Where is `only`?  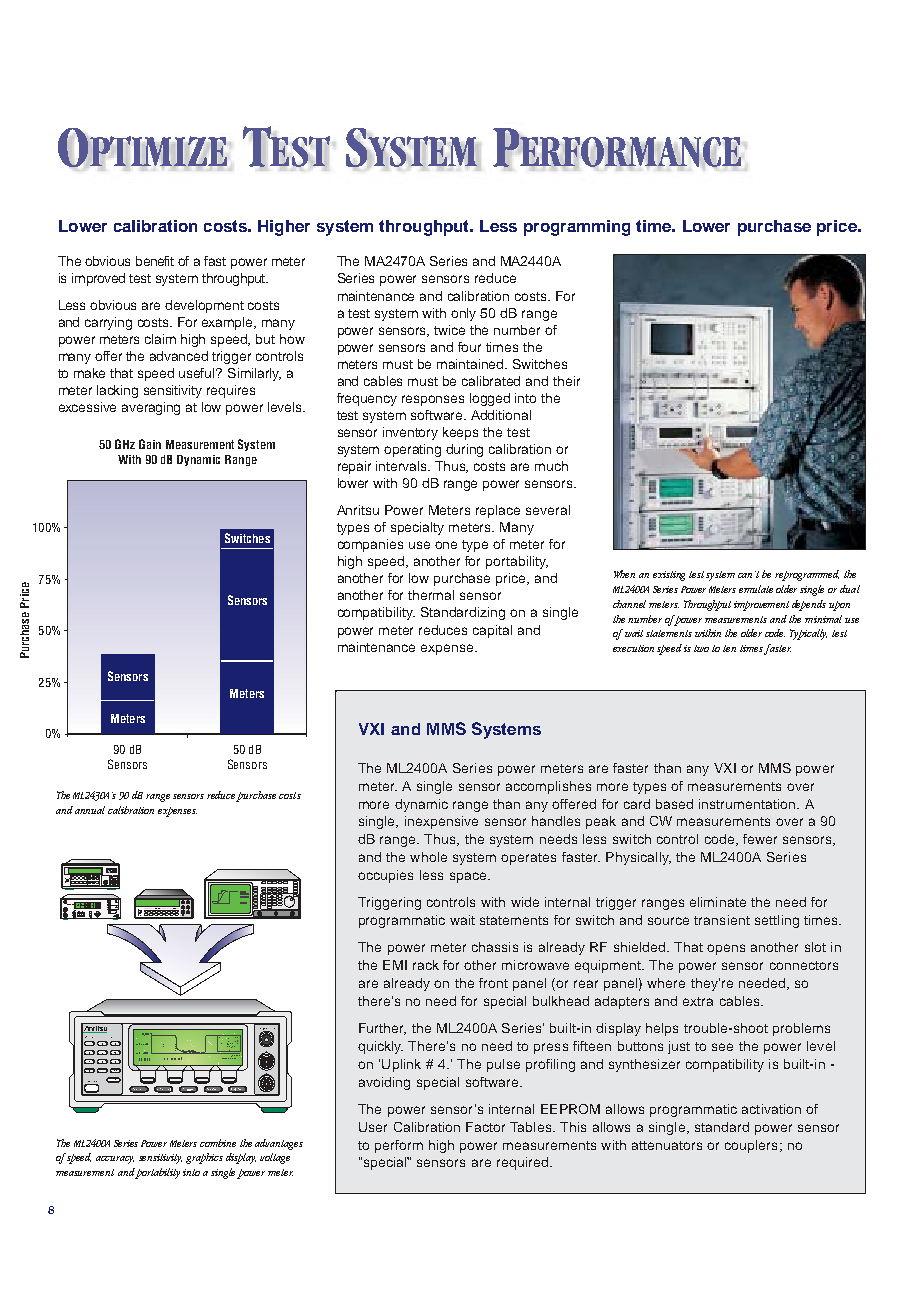
only is located at coordinates (463, 314).
